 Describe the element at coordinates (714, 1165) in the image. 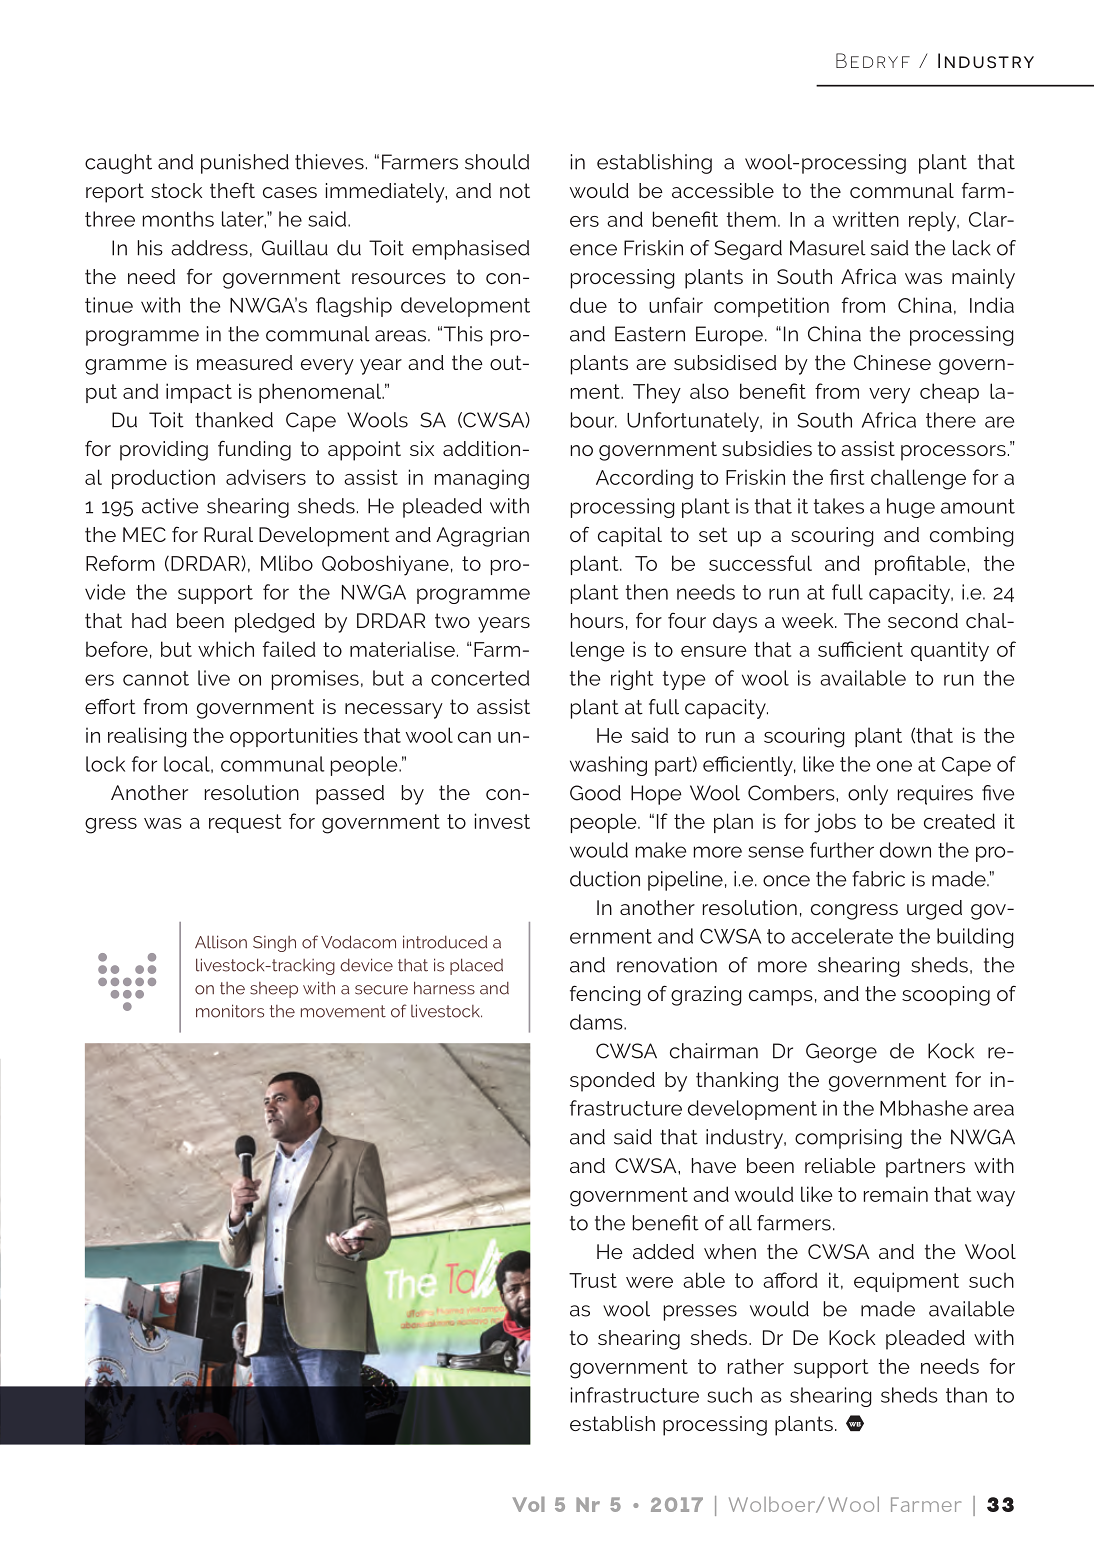

I see `have` at that location.
